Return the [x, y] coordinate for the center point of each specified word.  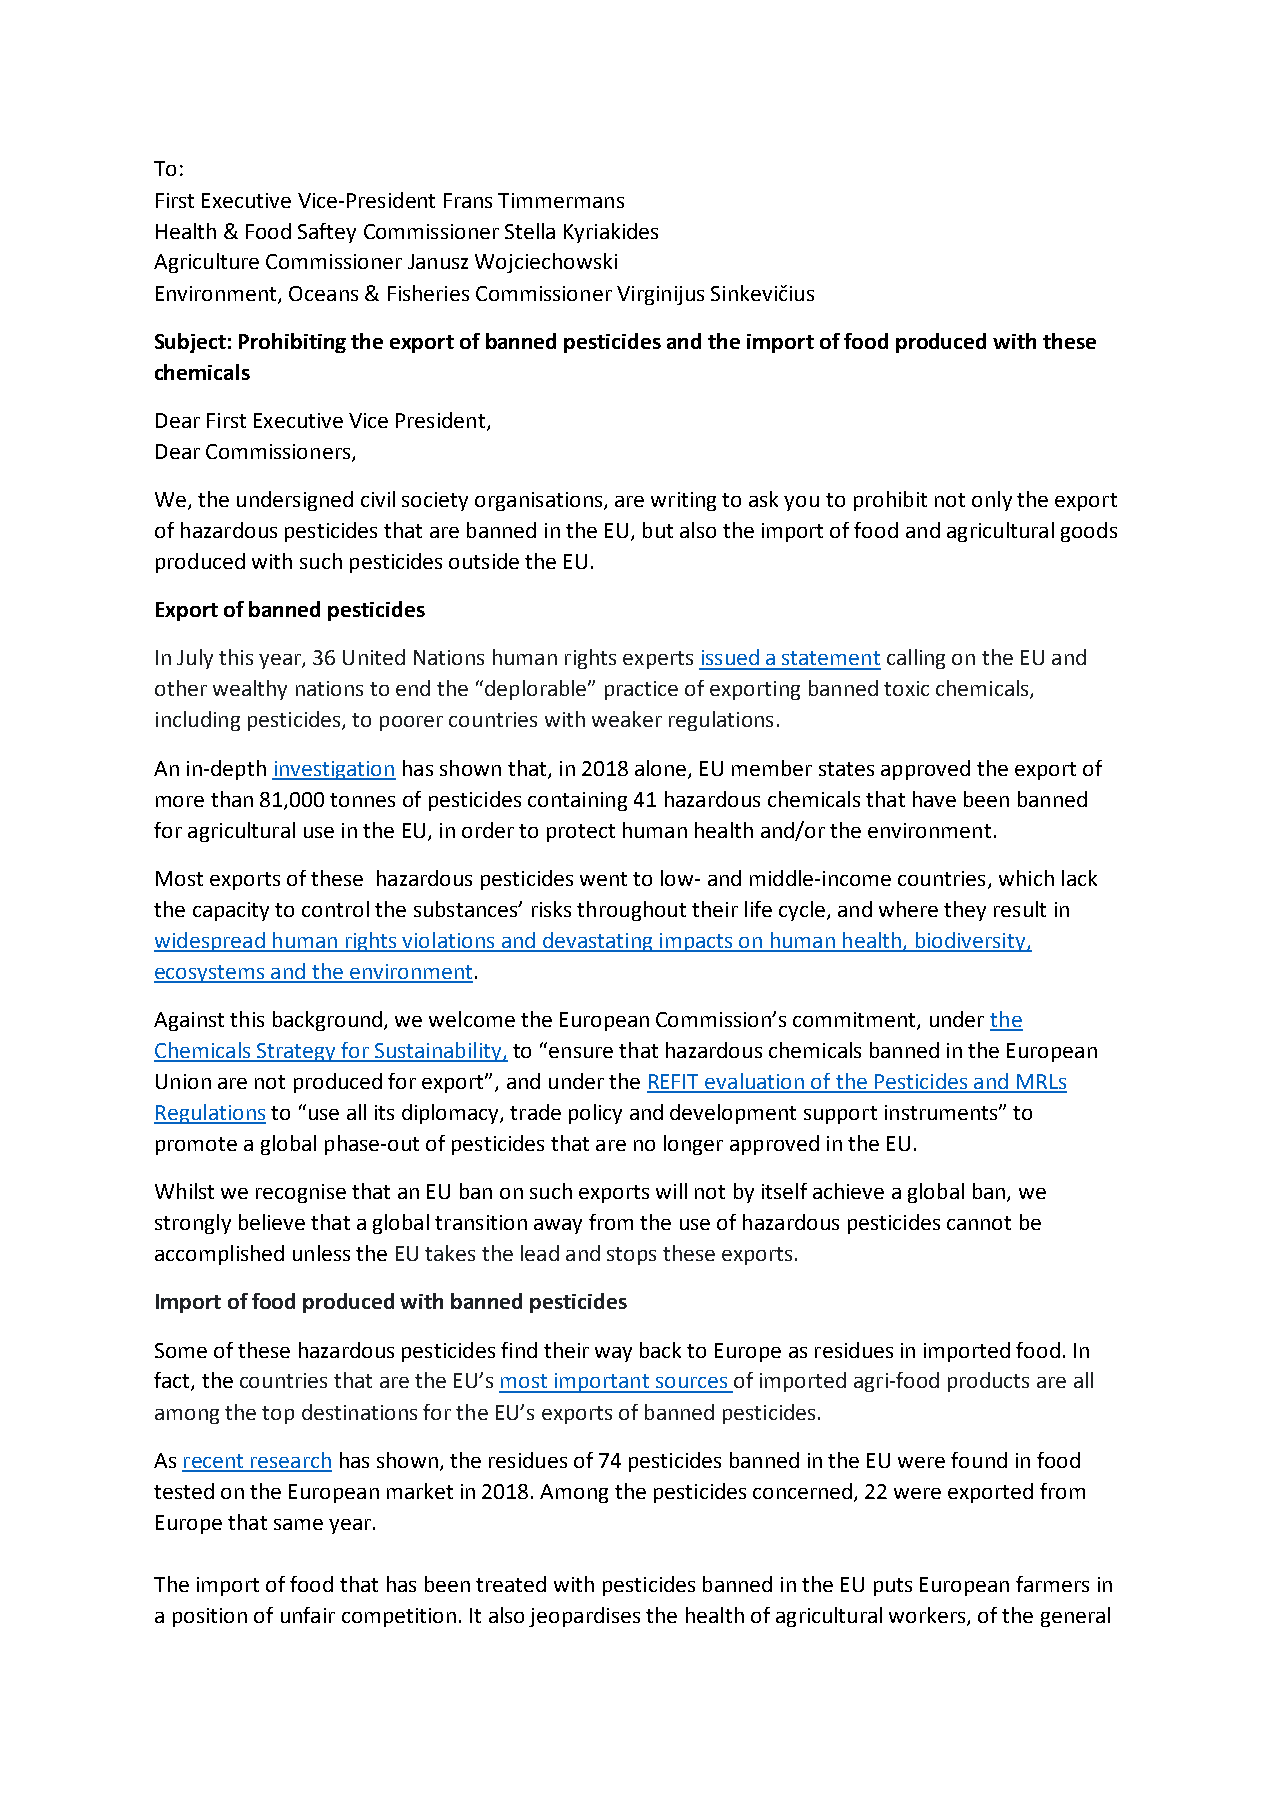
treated [511, 1584]
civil [378, 499]
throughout [631, 911]
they [965, 911]
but [658, 530]
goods [1089, 532]
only [992, 501]
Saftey [327, 233]
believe [272, 1222]
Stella [530, 231]
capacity [231, 911]
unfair [308, 1615]
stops [631, 1256]
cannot [979, 1223]
